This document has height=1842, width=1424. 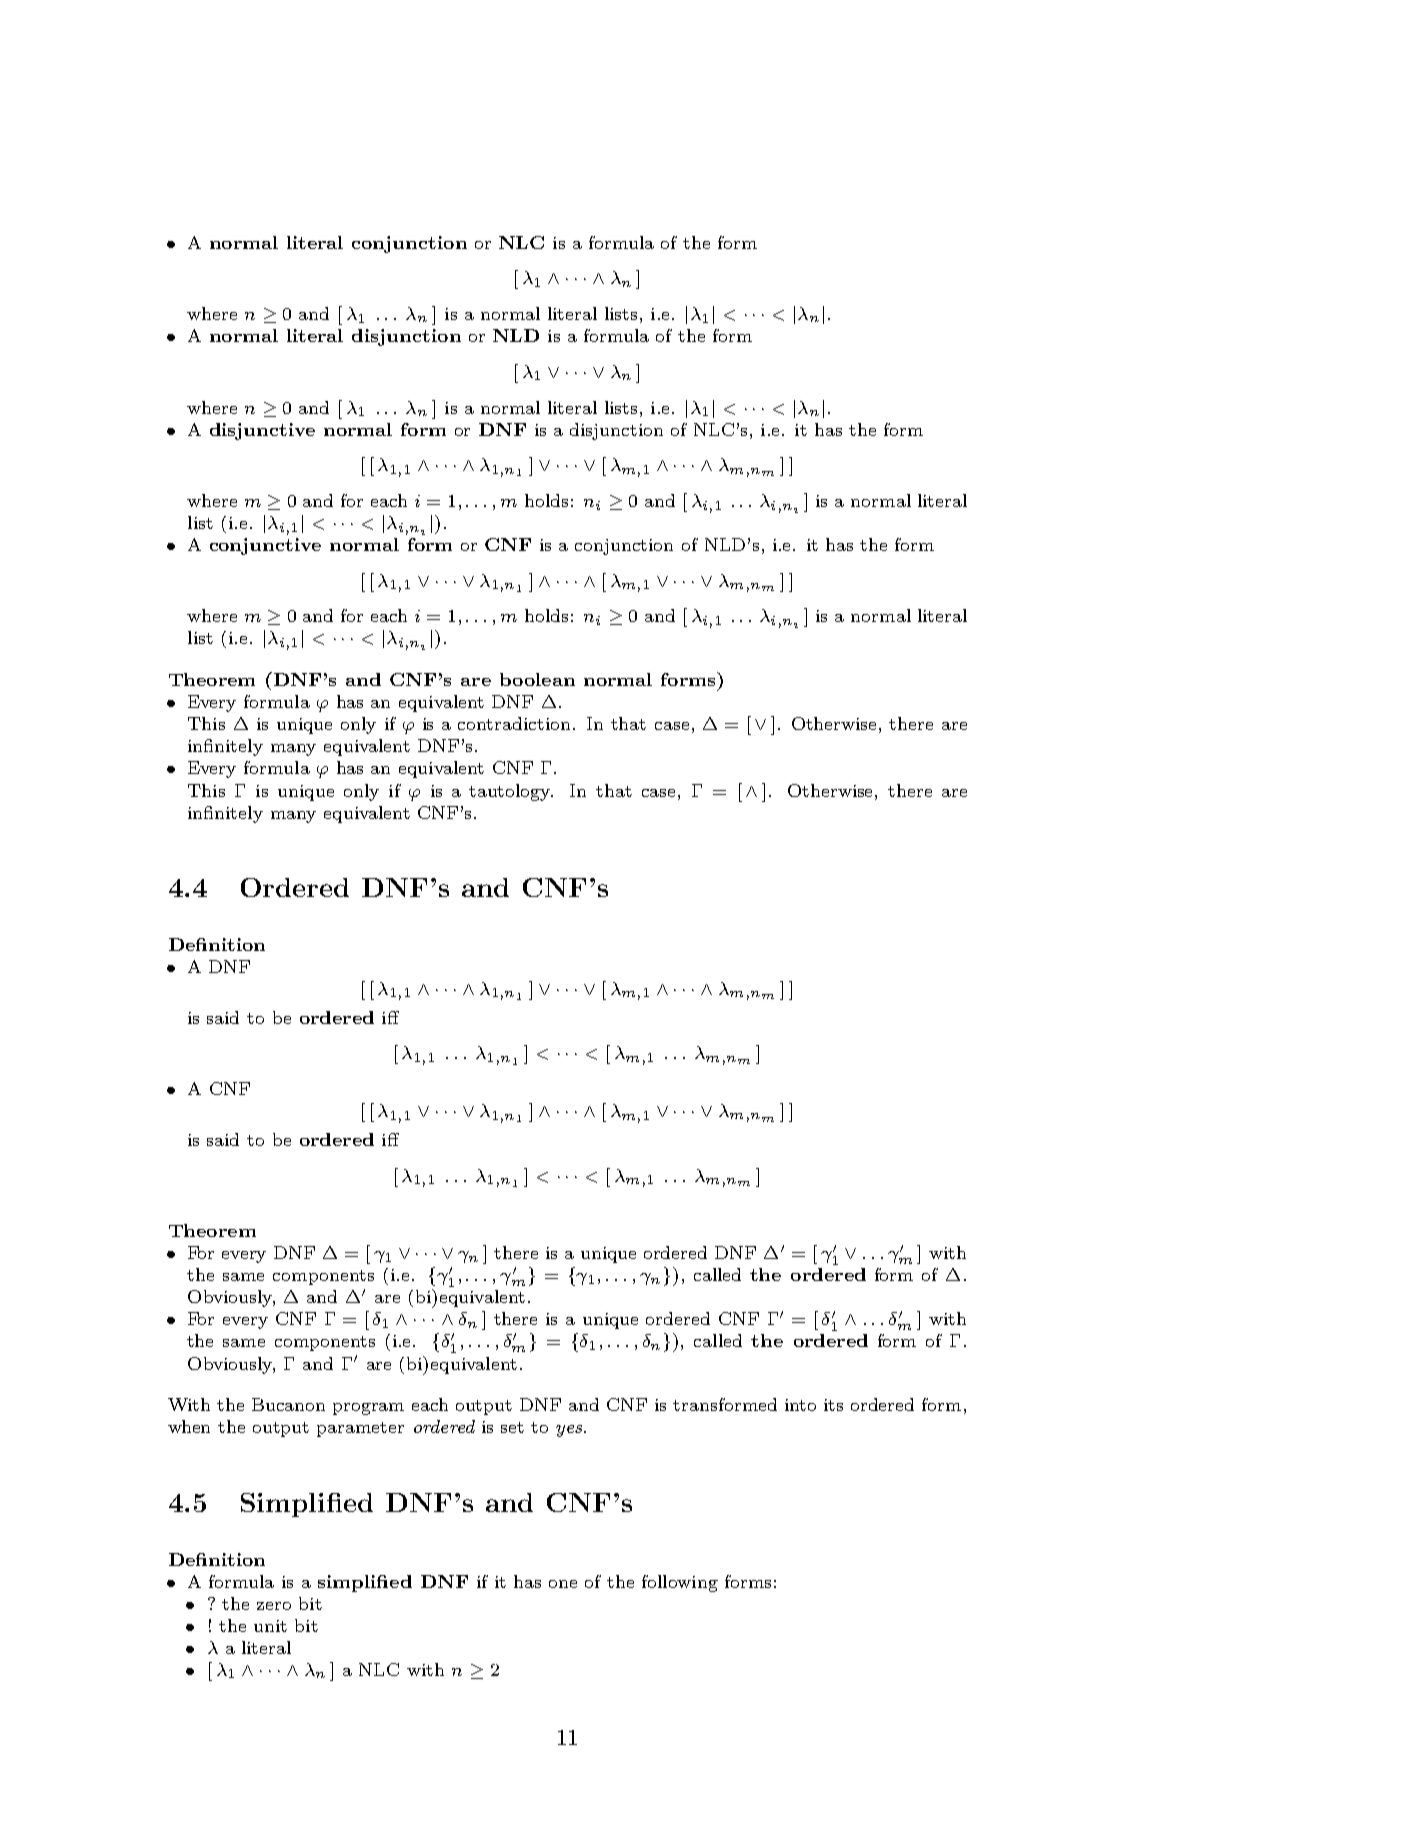 I want to click on boolean, so click(x=537, y=679).
